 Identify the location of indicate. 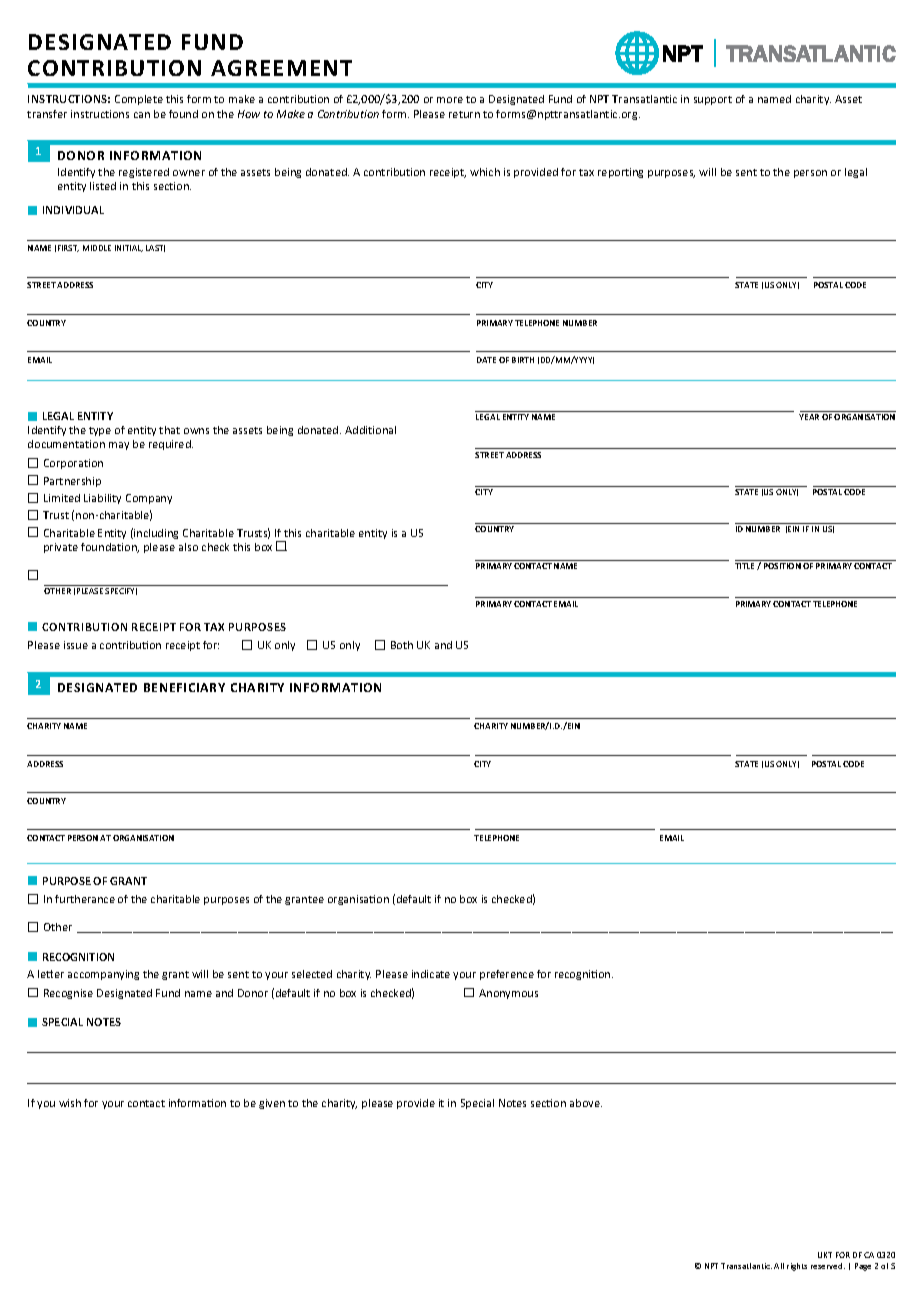
(431, 974).
